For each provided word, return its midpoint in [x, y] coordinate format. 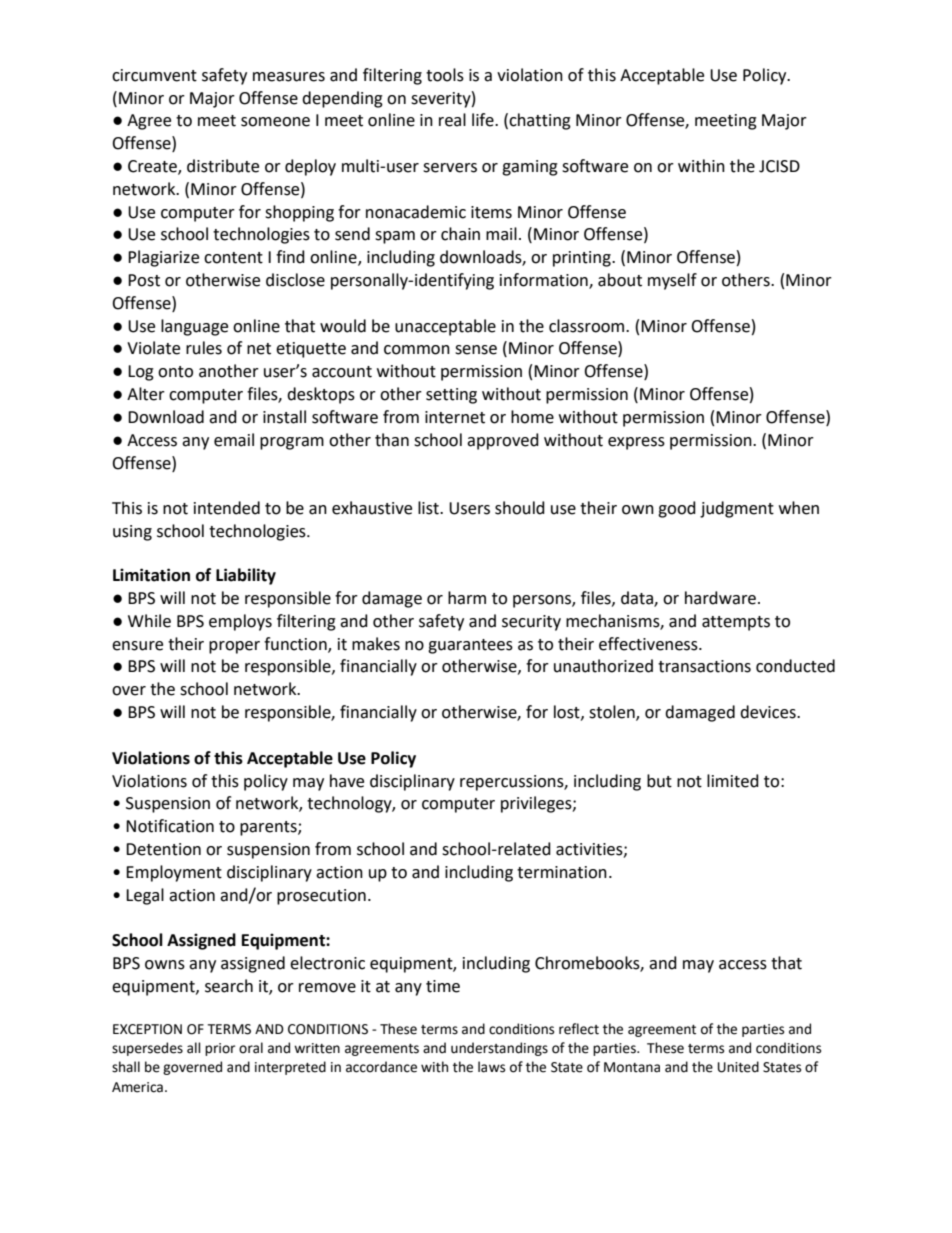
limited [733, 781]
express [636, 443]
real [452, 120]
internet [455, 417]
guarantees [470, 646]
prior [220, 1049]
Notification [170, 826]
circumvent [154, 75]
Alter [146, 394]
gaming [530, 168]
